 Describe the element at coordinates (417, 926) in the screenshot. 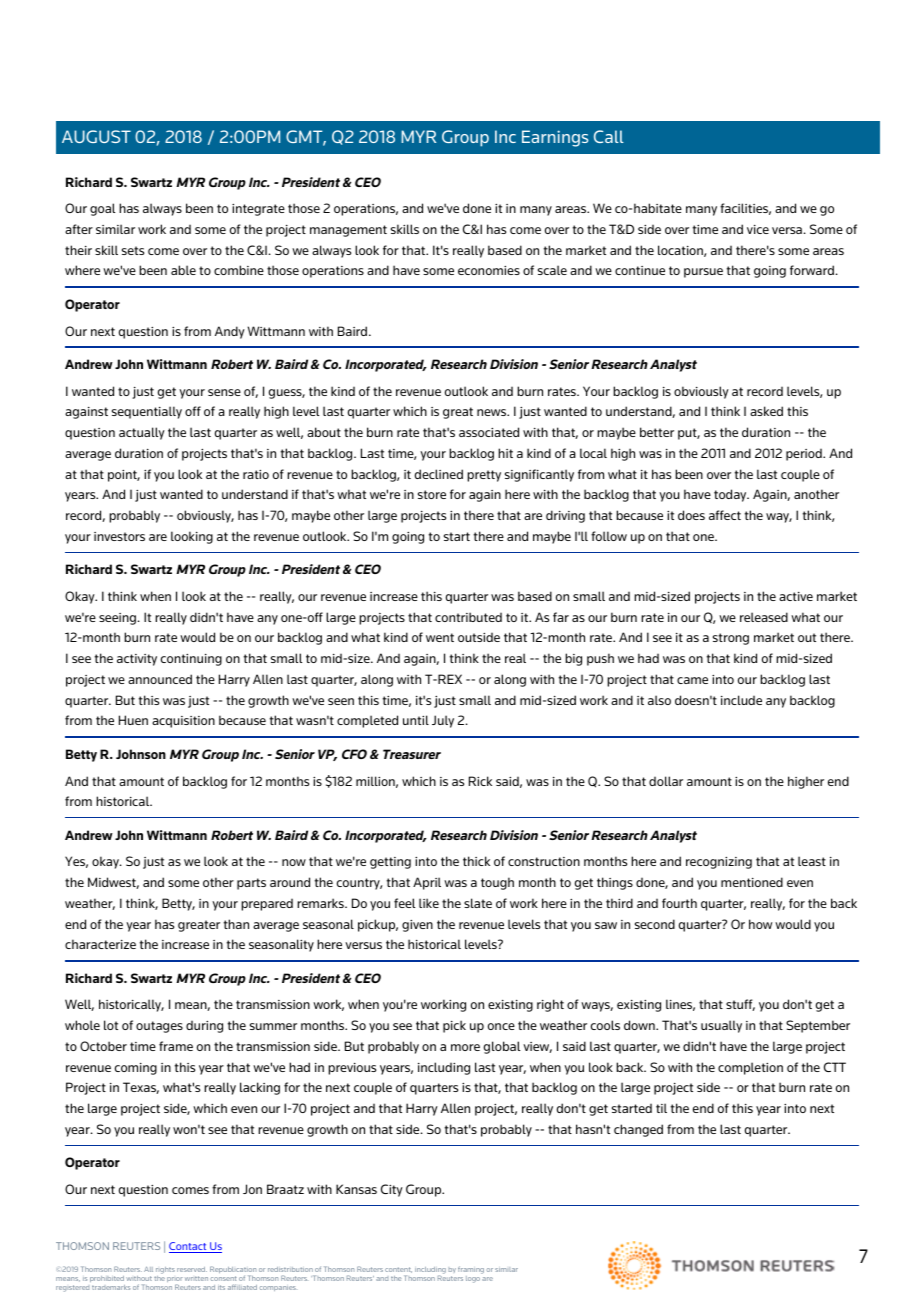

I see `given` at that location.
